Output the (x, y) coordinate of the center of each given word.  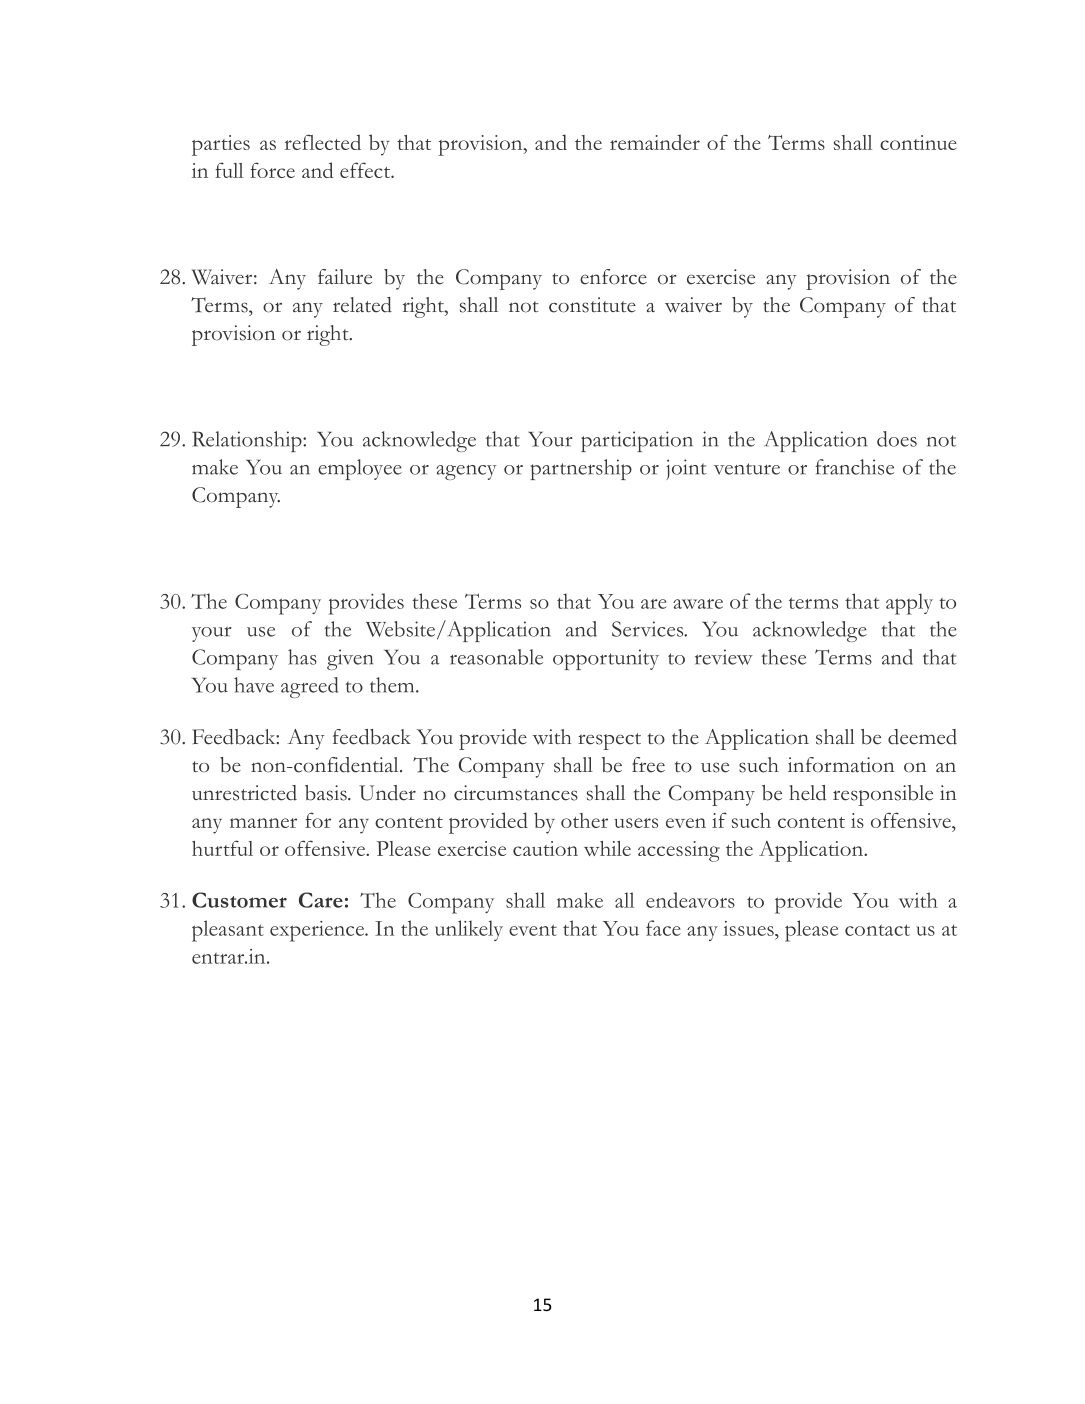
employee (360, 469)
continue (918, 142)
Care (321, 900)
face (663, 928)
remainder (655, 142)
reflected (323, 142)
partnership (581, 469)
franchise (854, 467)
